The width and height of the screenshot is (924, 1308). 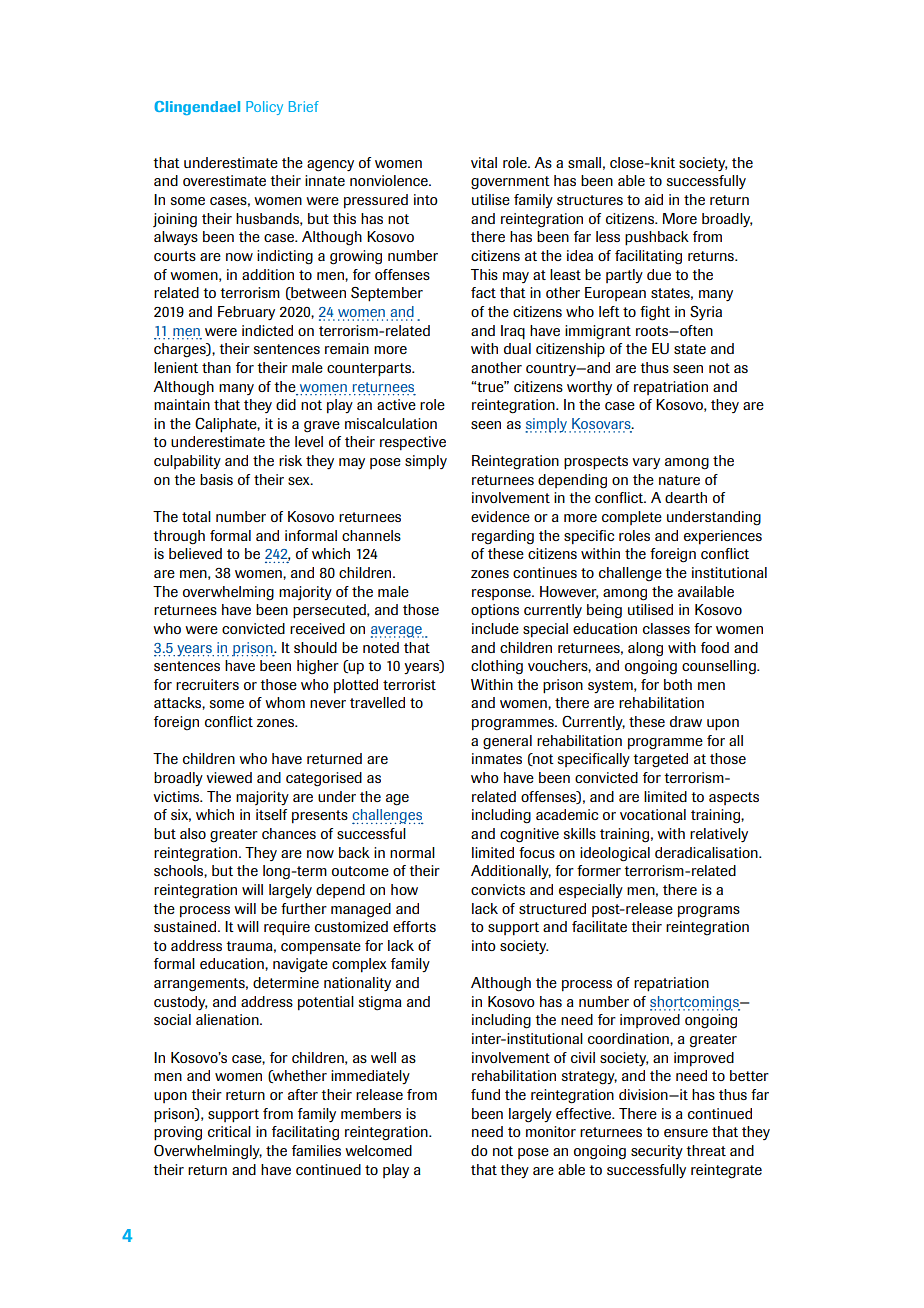 I want to click on respective, so click(x=413, y=443).
